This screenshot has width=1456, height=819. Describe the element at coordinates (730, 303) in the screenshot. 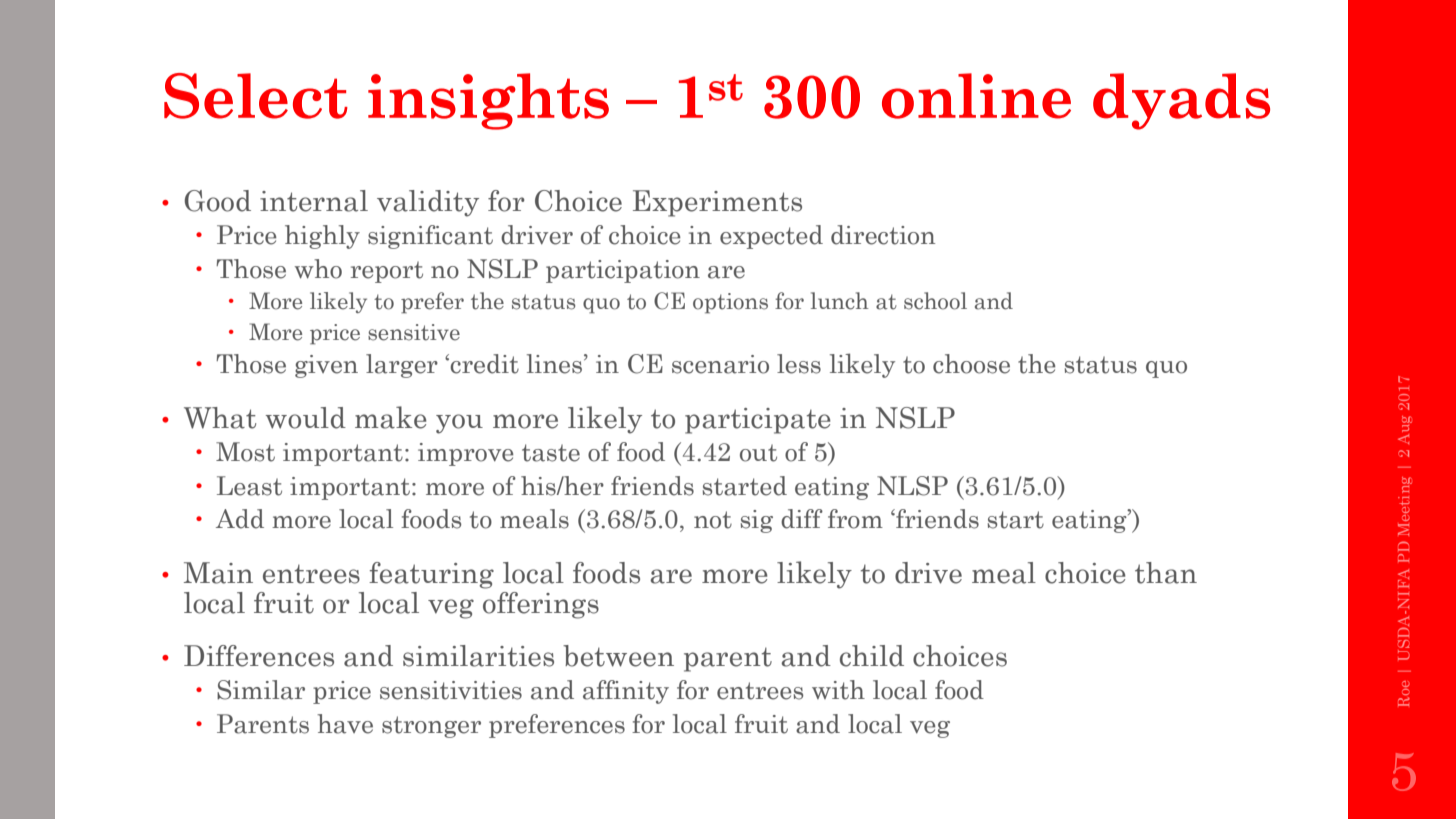

I see `options` at that location.
